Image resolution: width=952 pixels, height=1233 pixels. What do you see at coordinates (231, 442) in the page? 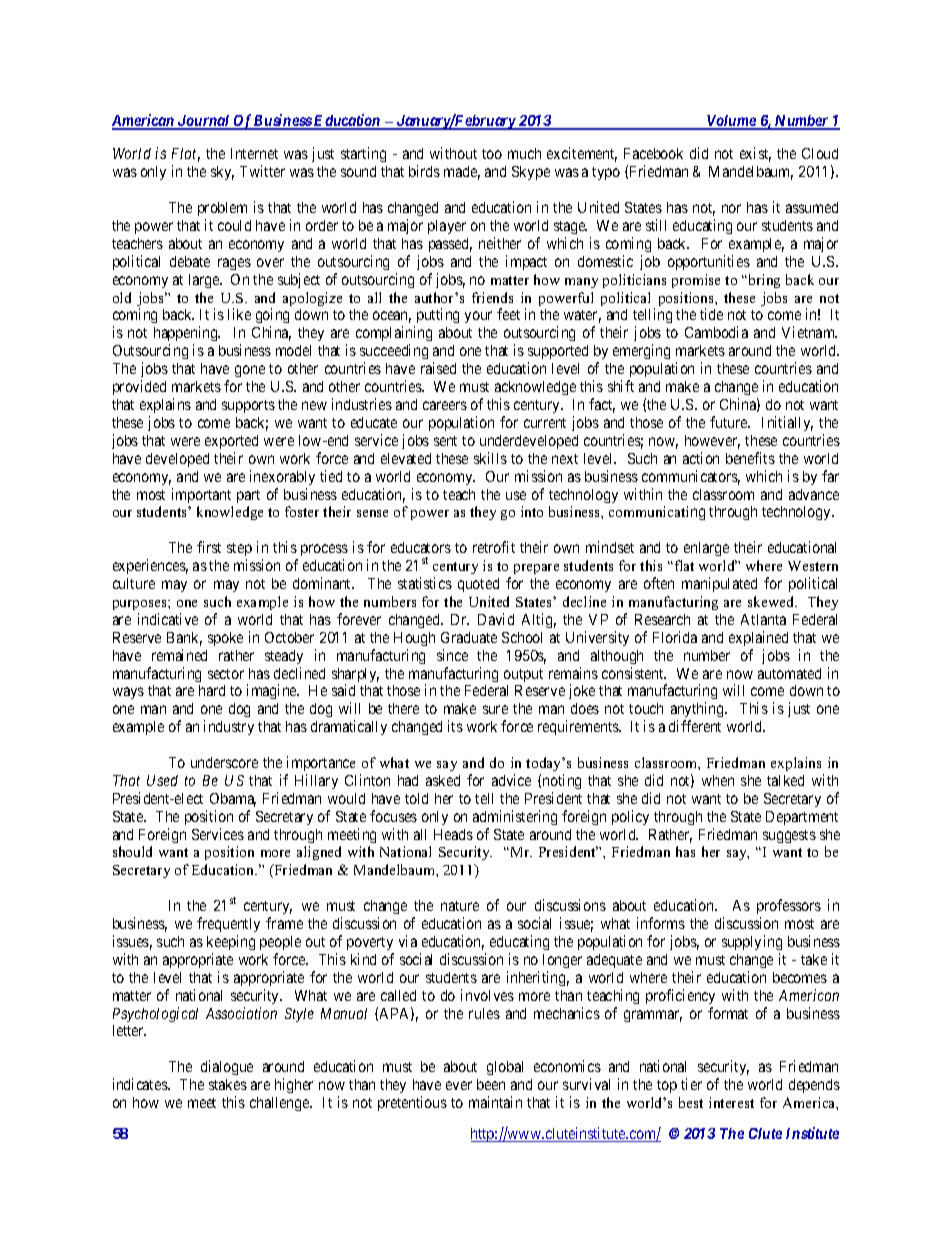
I see `exported` at bounding box center [231, 442].
